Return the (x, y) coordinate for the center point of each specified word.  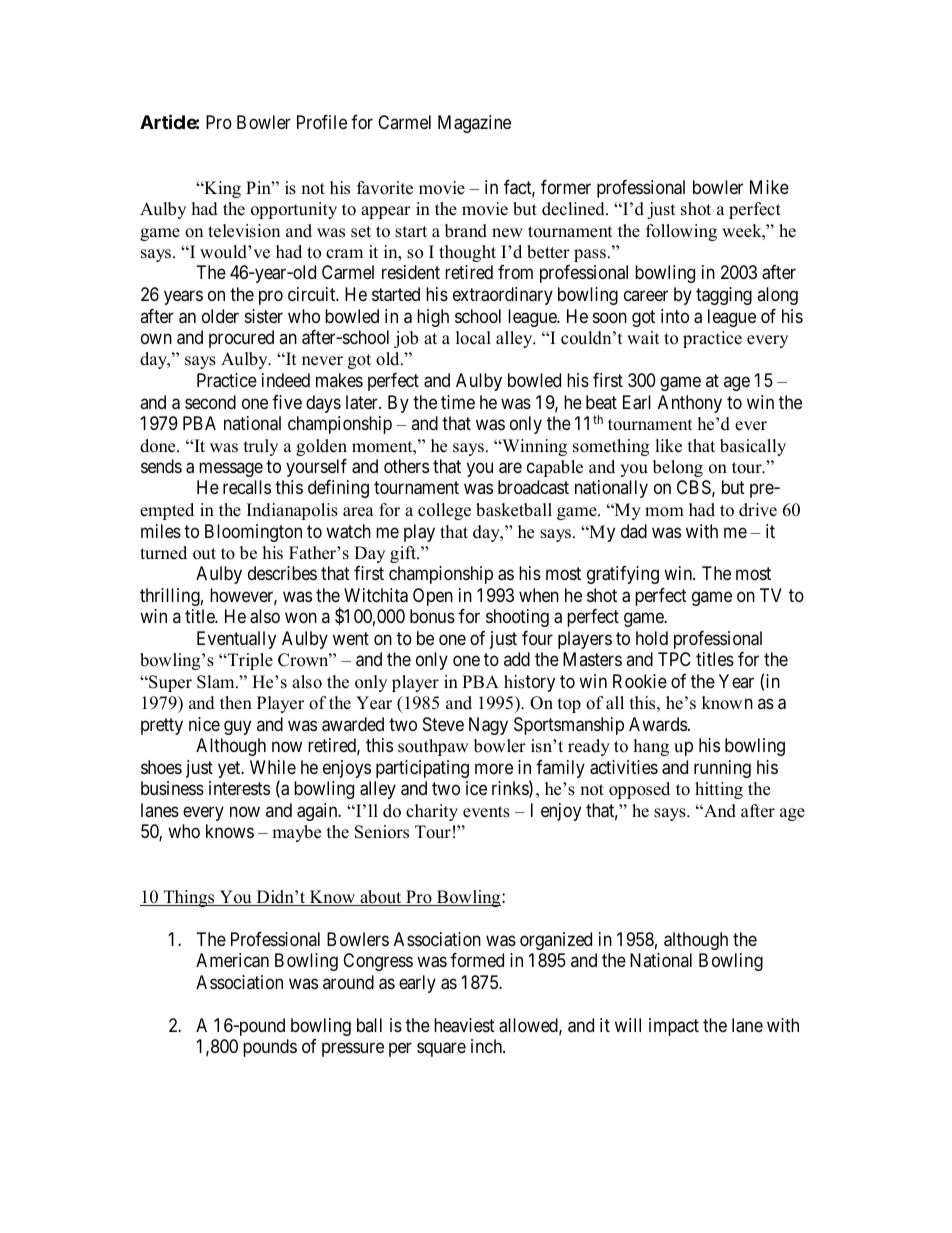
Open (433, 597)
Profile (322, 122)
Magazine (474, 124)
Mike (769, 187)
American (232, 960)
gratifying (623, 575)
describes (282, 573)
